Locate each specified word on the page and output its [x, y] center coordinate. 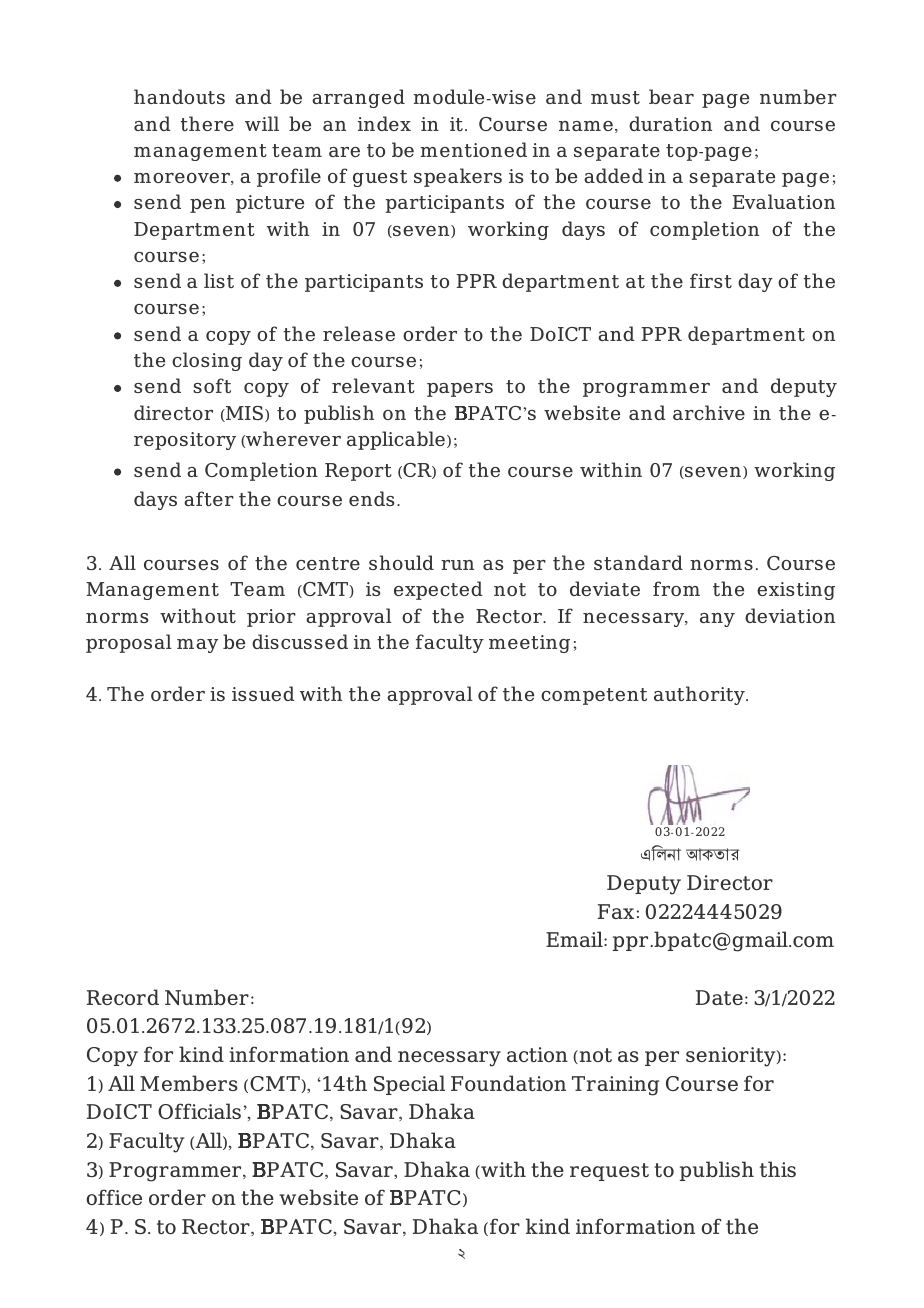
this [778, 1169]
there [207, 123]
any [717, 620]
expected [438, 590]
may [197, 646]
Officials [199, 1111]
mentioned [473, 149]
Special [409, 1085]
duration [670, 123]
